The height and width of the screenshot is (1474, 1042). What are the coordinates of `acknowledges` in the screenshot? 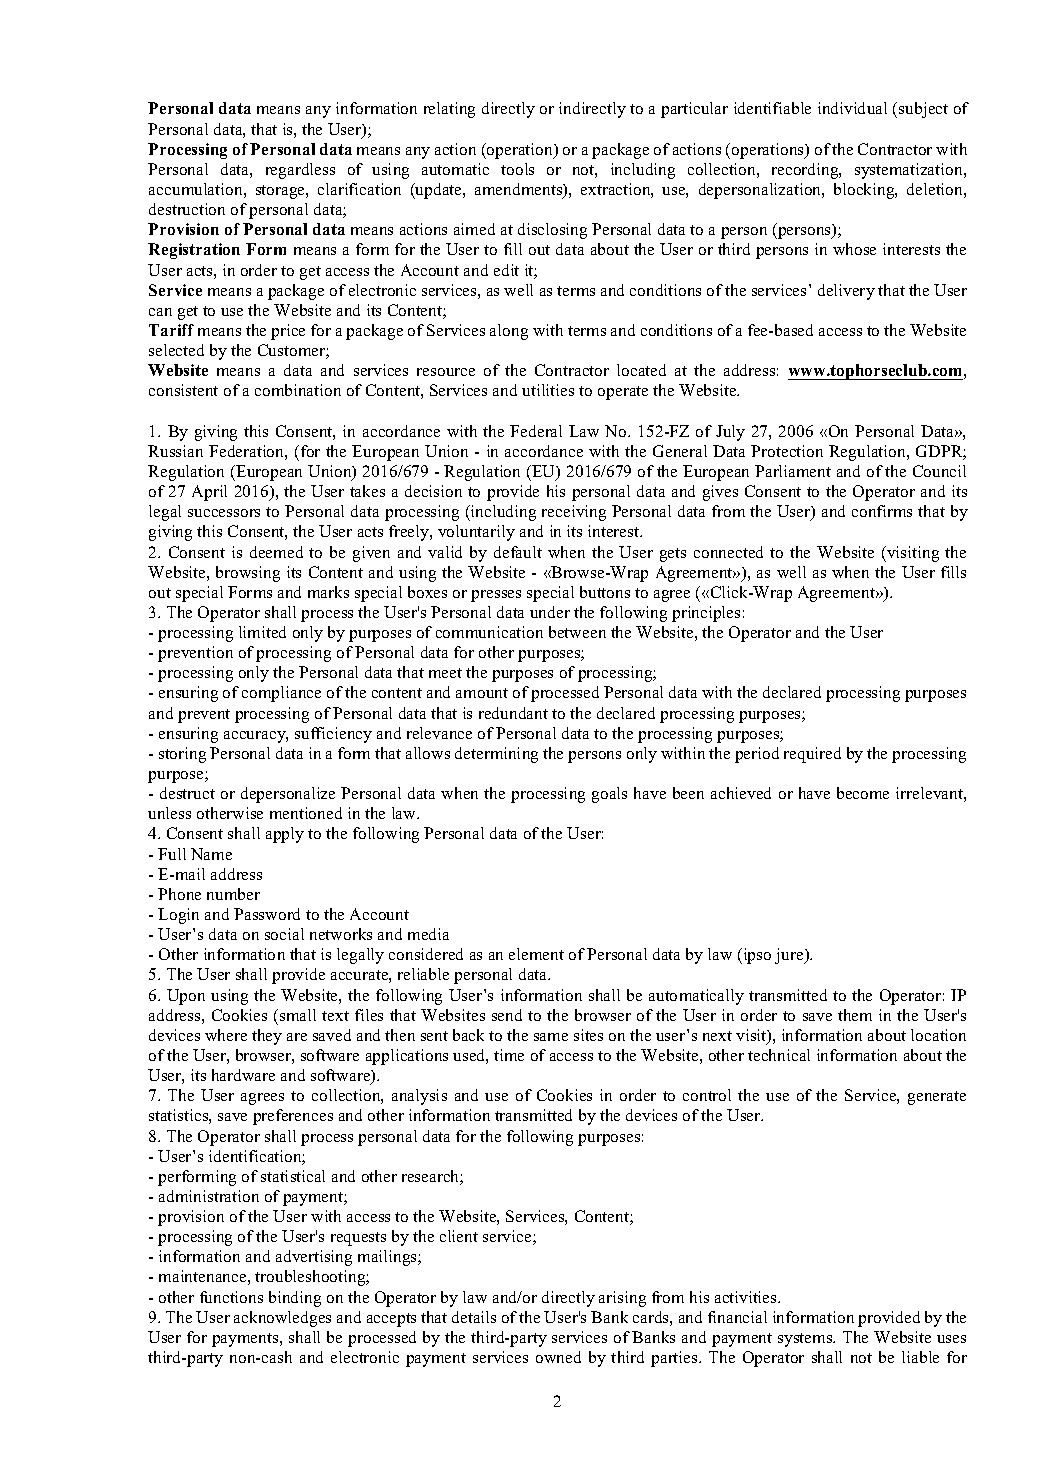 It's located at (282, 1319).
